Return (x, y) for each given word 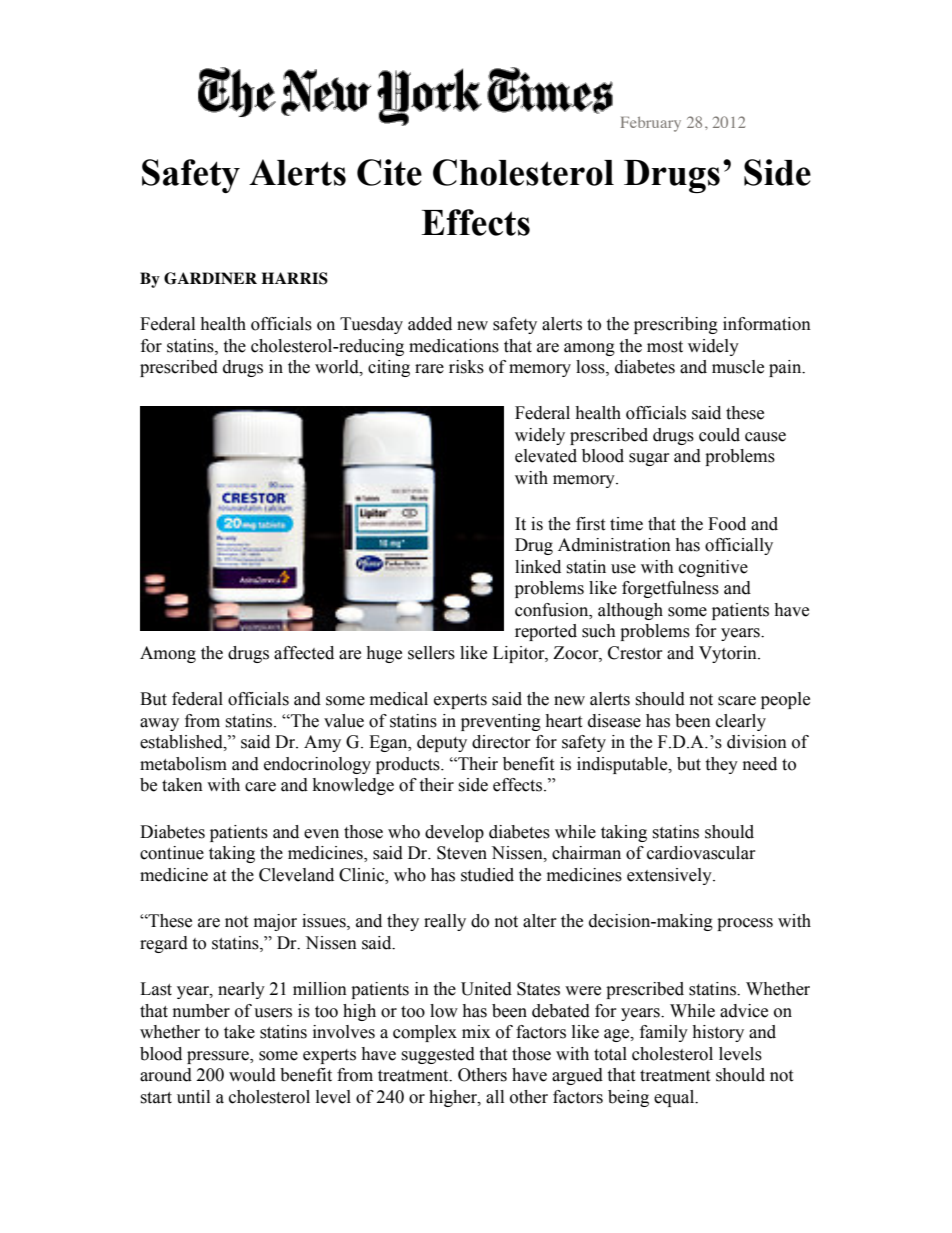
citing (389, 368)
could (719, 435)
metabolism (183, 764)
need (760, 764)
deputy (442, 743)
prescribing (676, 325)
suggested (438, 1055)
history (718, 1033)
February (651, 124)
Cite (389, 172)
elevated (546, 456)
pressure (219, 1057)
